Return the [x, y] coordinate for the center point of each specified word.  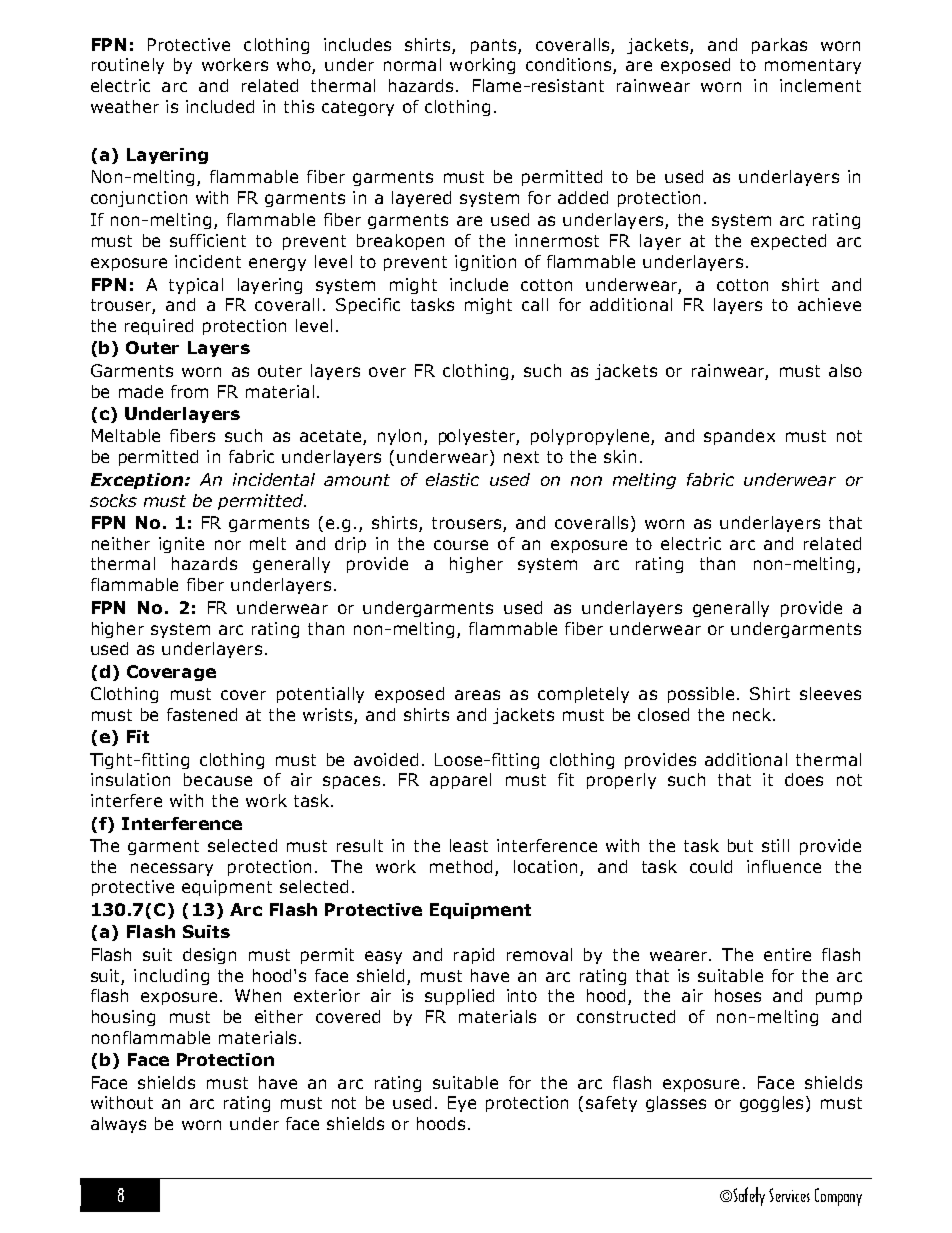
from [189, 391]
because [218, 779]
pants [495, 46]
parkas [779, 46]
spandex [739, 437]
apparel [460, 781]
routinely [128, 66]
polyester [479, 437]
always [118, 1125]
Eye [462, 1104]
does [804, 779]
